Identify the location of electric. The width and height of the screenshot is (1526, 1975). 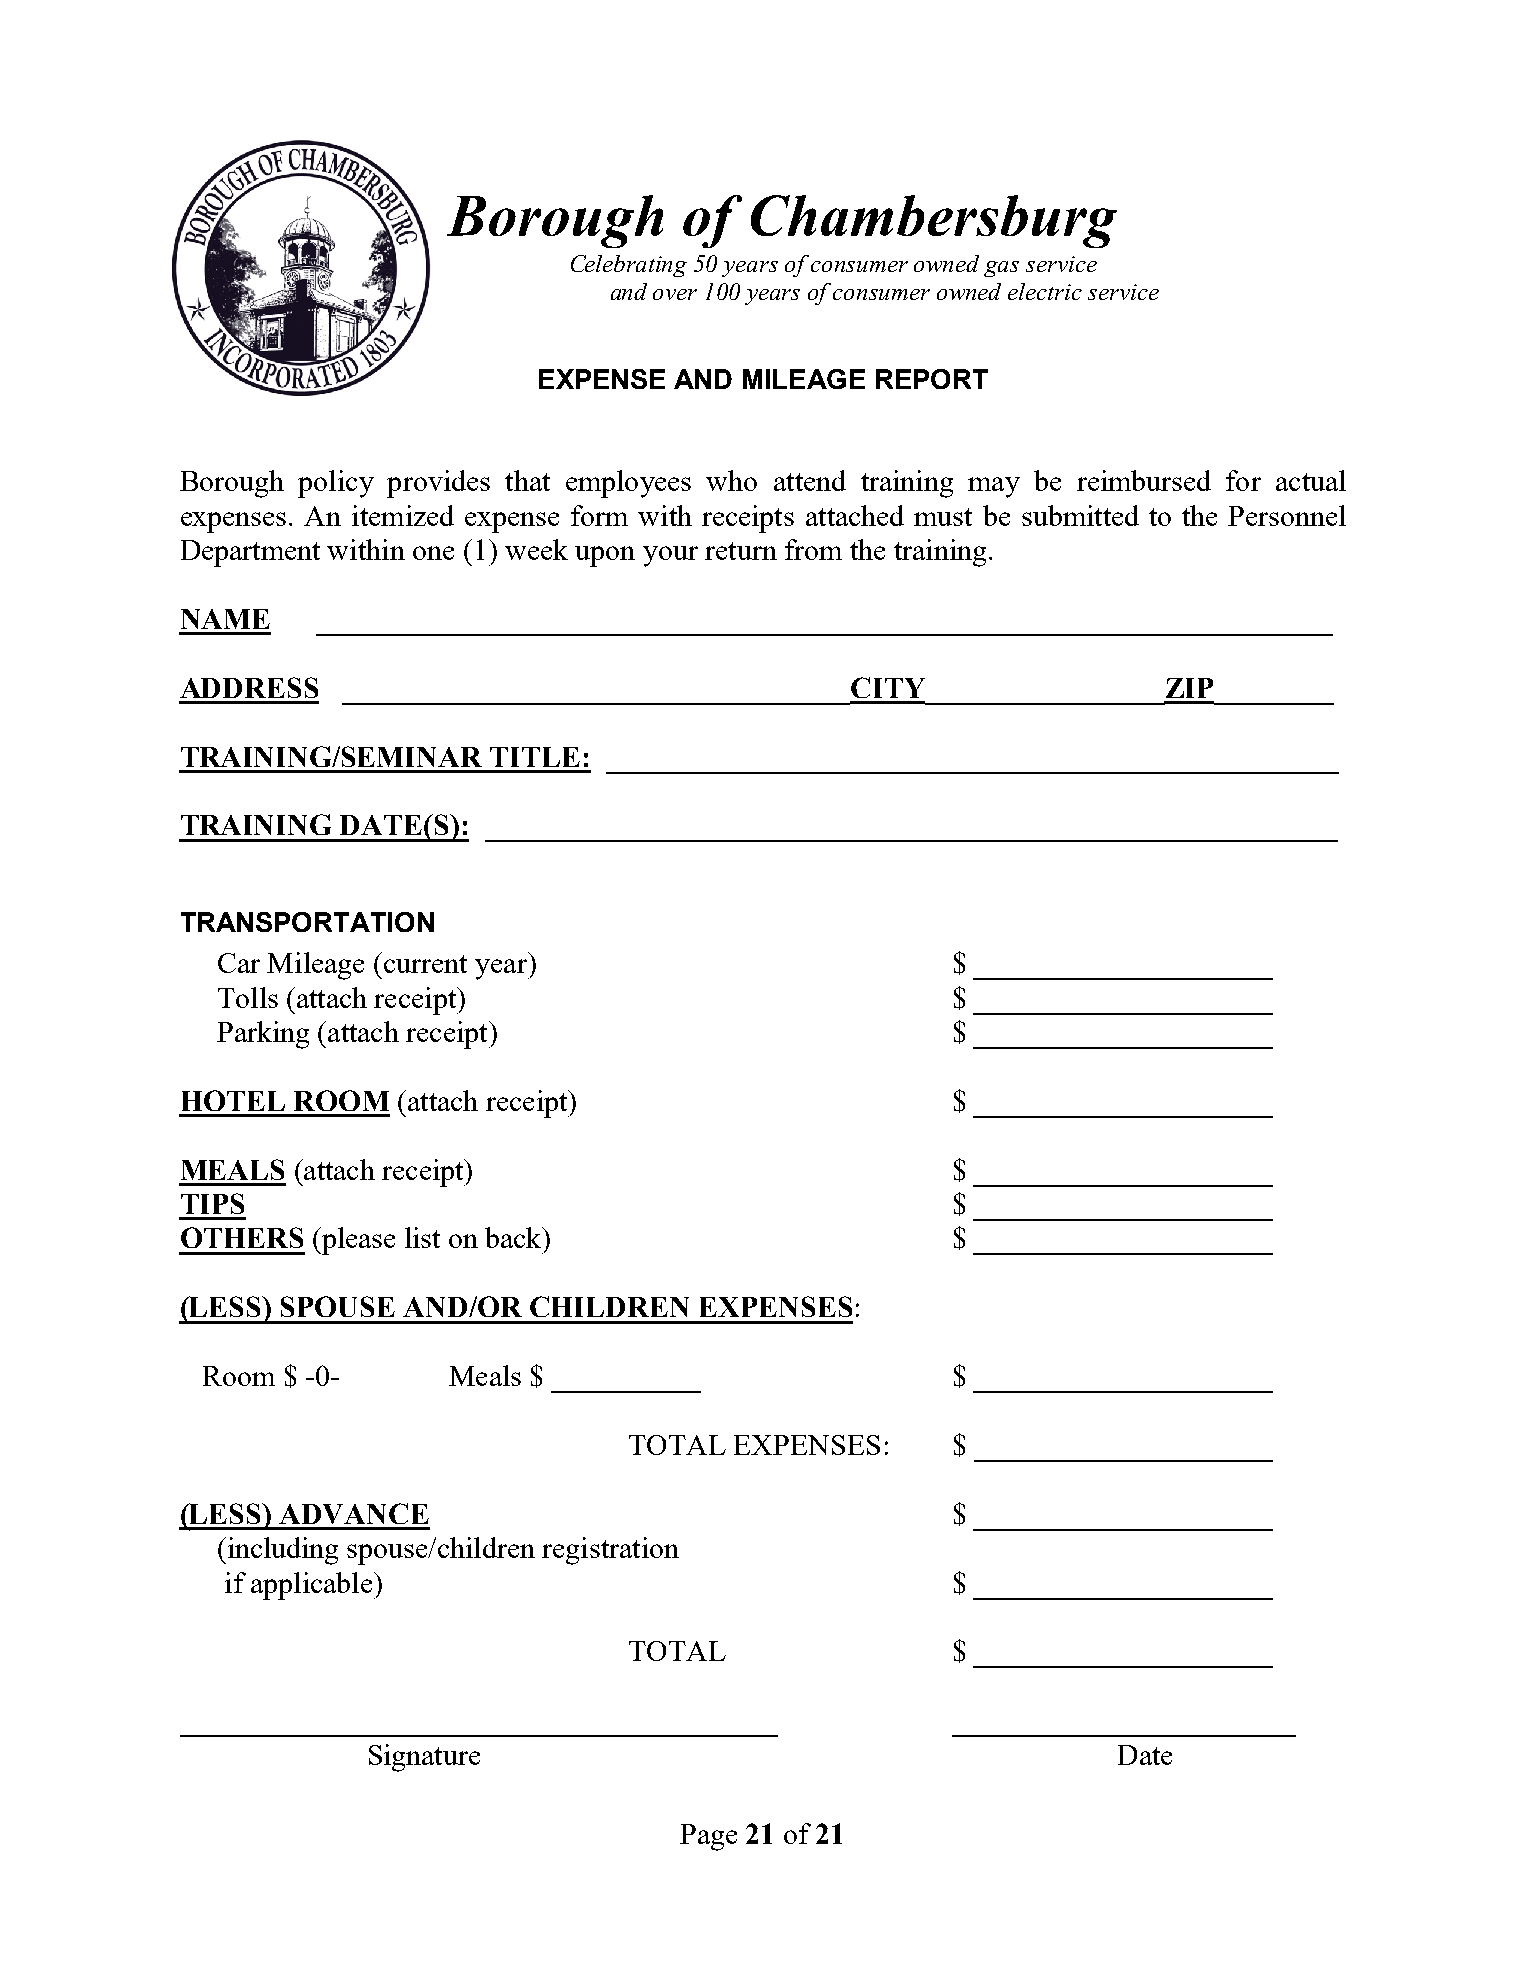
(1045, 291).
